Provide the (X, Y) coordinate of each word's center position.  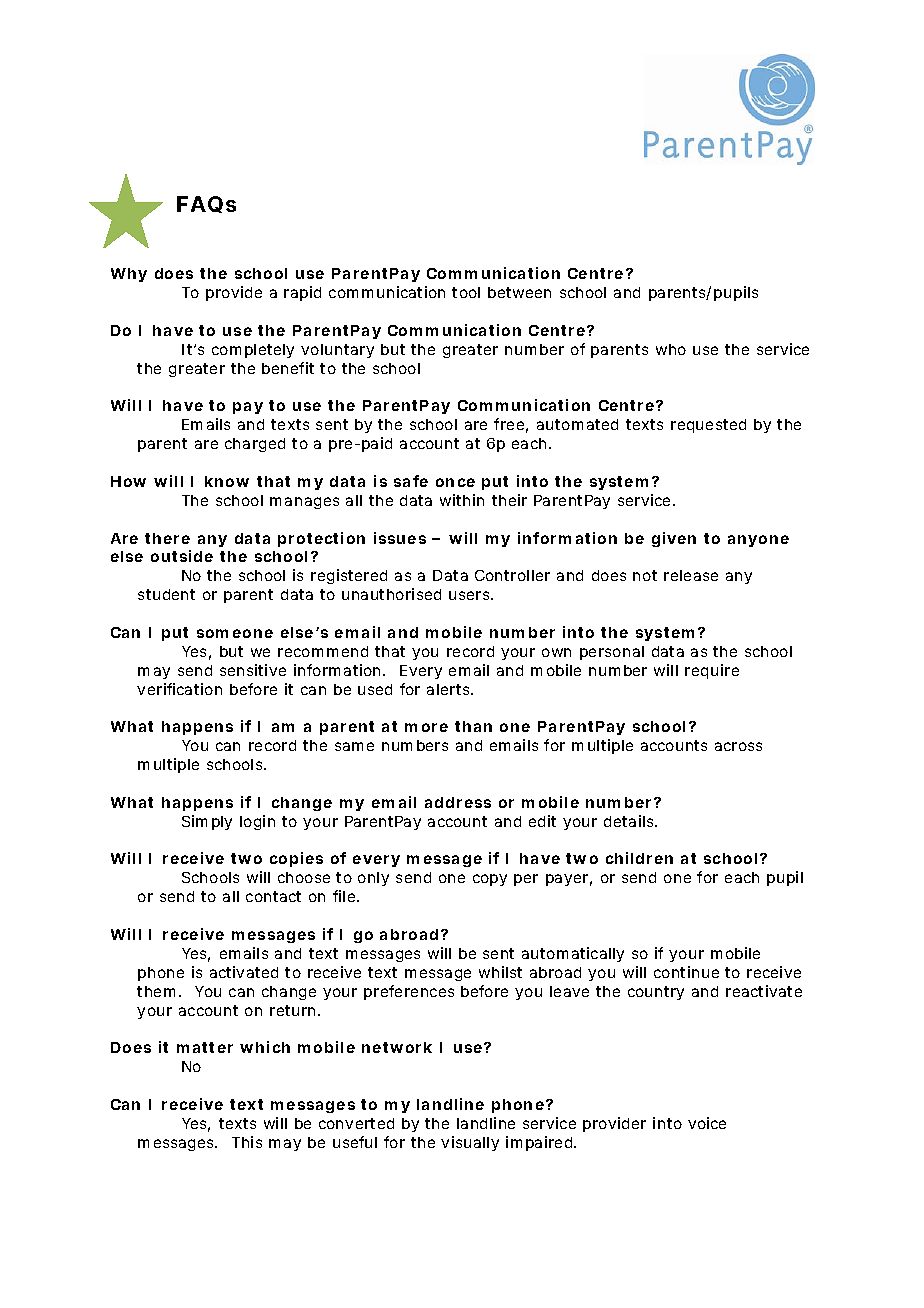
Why (129, 275)
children (639, 858)
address (458, 802)
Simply (207, 822)
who (671, 349)
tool (466, 292)
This (247, 1142)
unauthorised (391, 594)
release (691, 575)
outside (182, 556)
